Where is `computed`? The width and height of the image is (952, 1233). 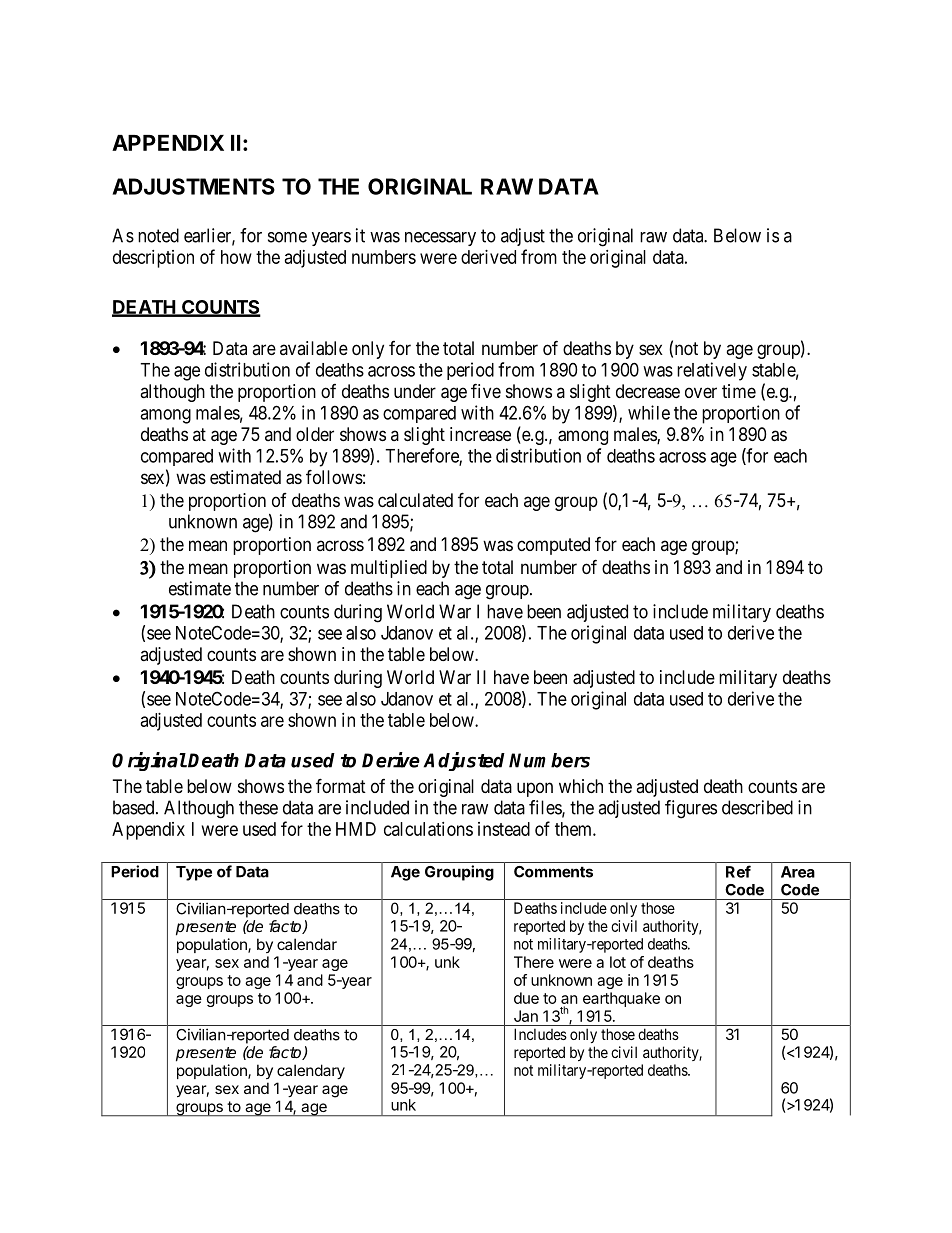
computed is located at coordinates (553, 546).
